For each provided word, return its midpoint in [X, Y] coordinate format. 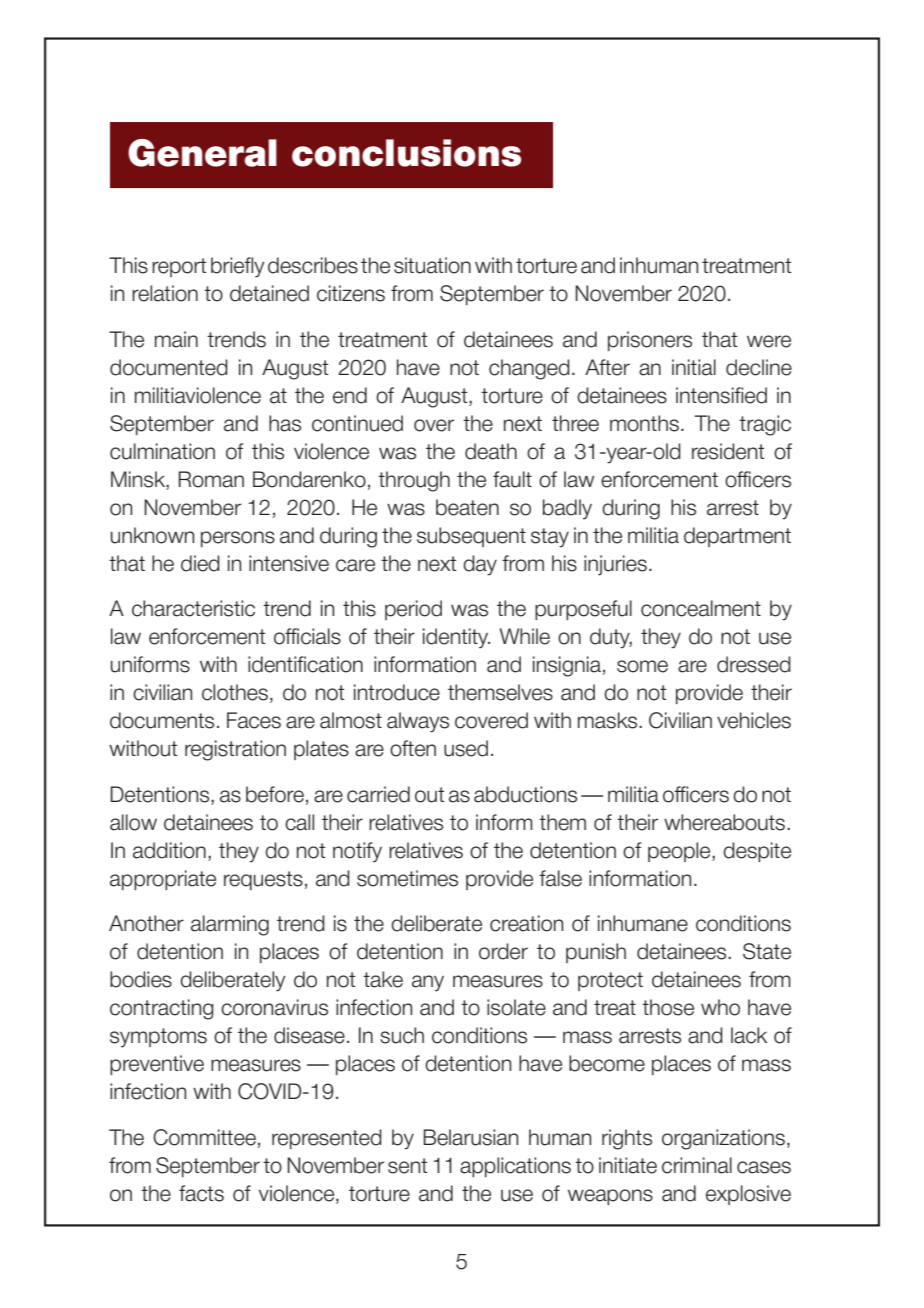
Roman [211, 479]
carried [378, 794]
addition [169, 850]
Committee [204, 1137]
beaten [467, 507]
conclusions [406, 153]
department [737, 537]
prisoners [650, 341]
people [680, 852]
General [202, 153]
